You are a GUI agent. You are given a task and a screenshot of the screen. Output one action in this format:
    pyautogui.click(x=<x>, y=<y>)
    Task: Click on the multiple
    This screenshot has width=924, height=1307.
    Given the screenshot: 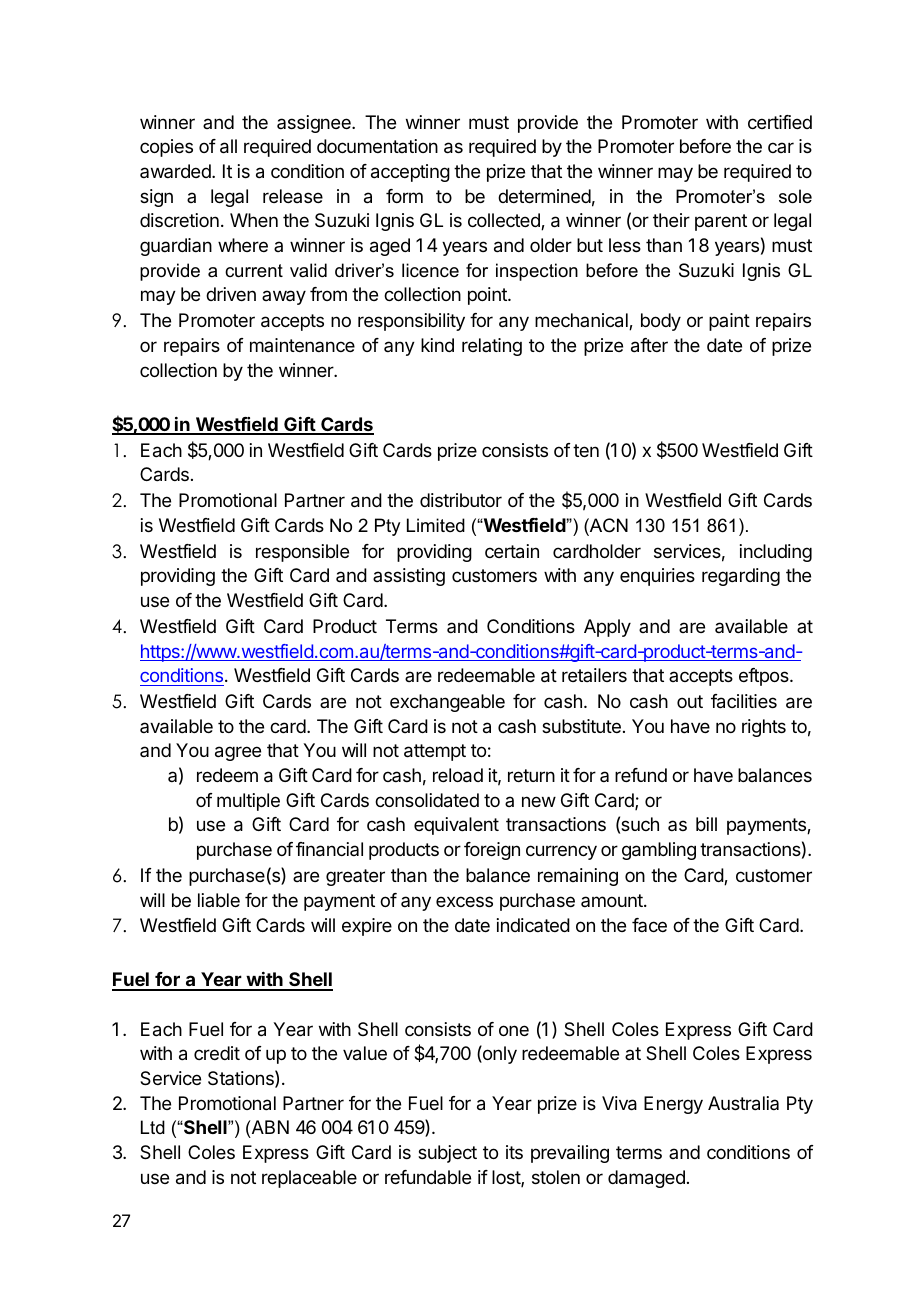 What is the action you would take?
    pyautogui.click(x=248, y=802)
